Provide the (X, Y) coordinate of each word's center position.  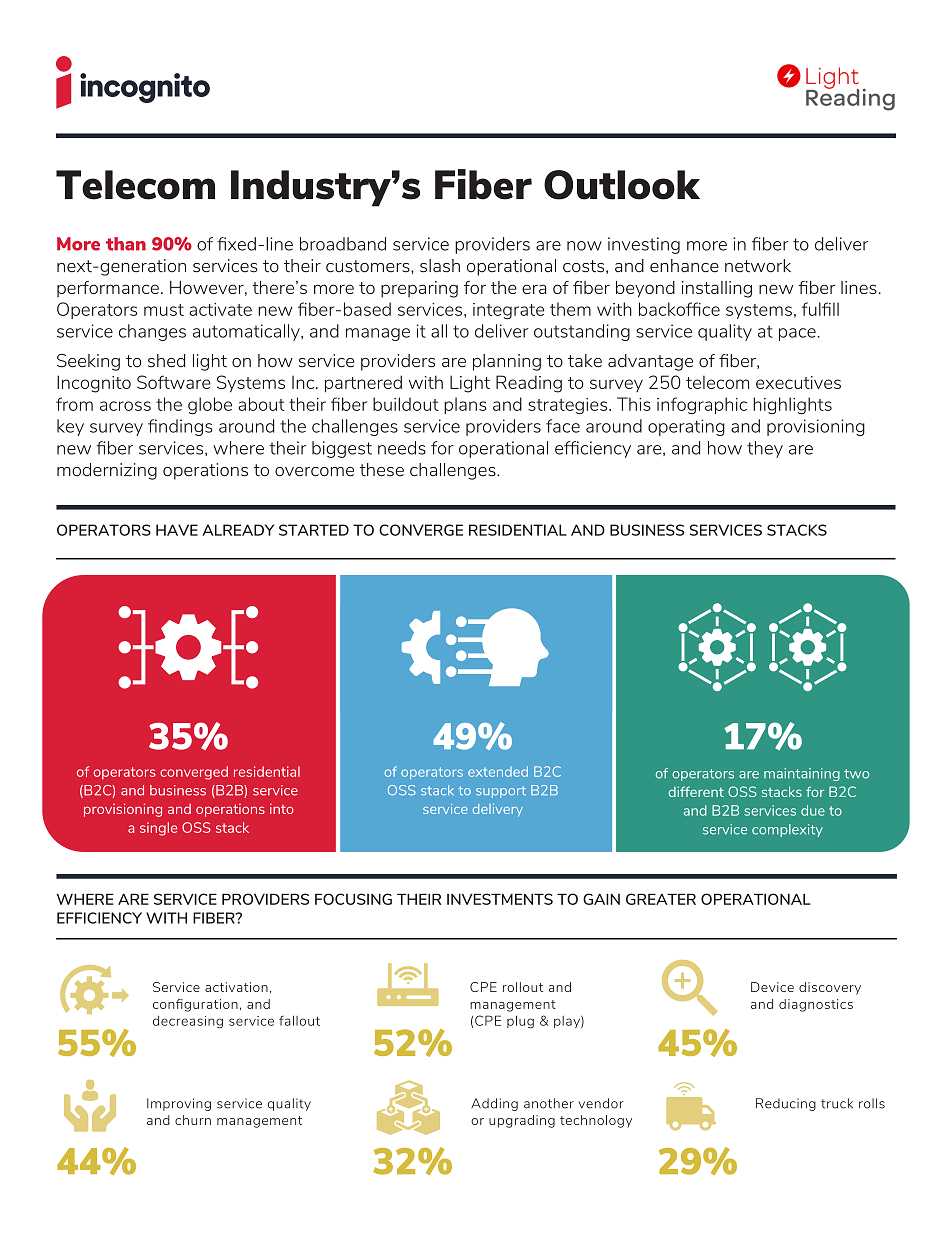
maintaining (802, 774)
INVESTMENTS (500, 899)
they (765, 449)
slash (440, 266)
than (126, 244)
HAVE (177, 530)
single (158, 829)
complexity (787, 830)
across (125, 406)
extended (498, 771)
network (758, 266)
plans (465, 405)
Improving (179, 1104)
